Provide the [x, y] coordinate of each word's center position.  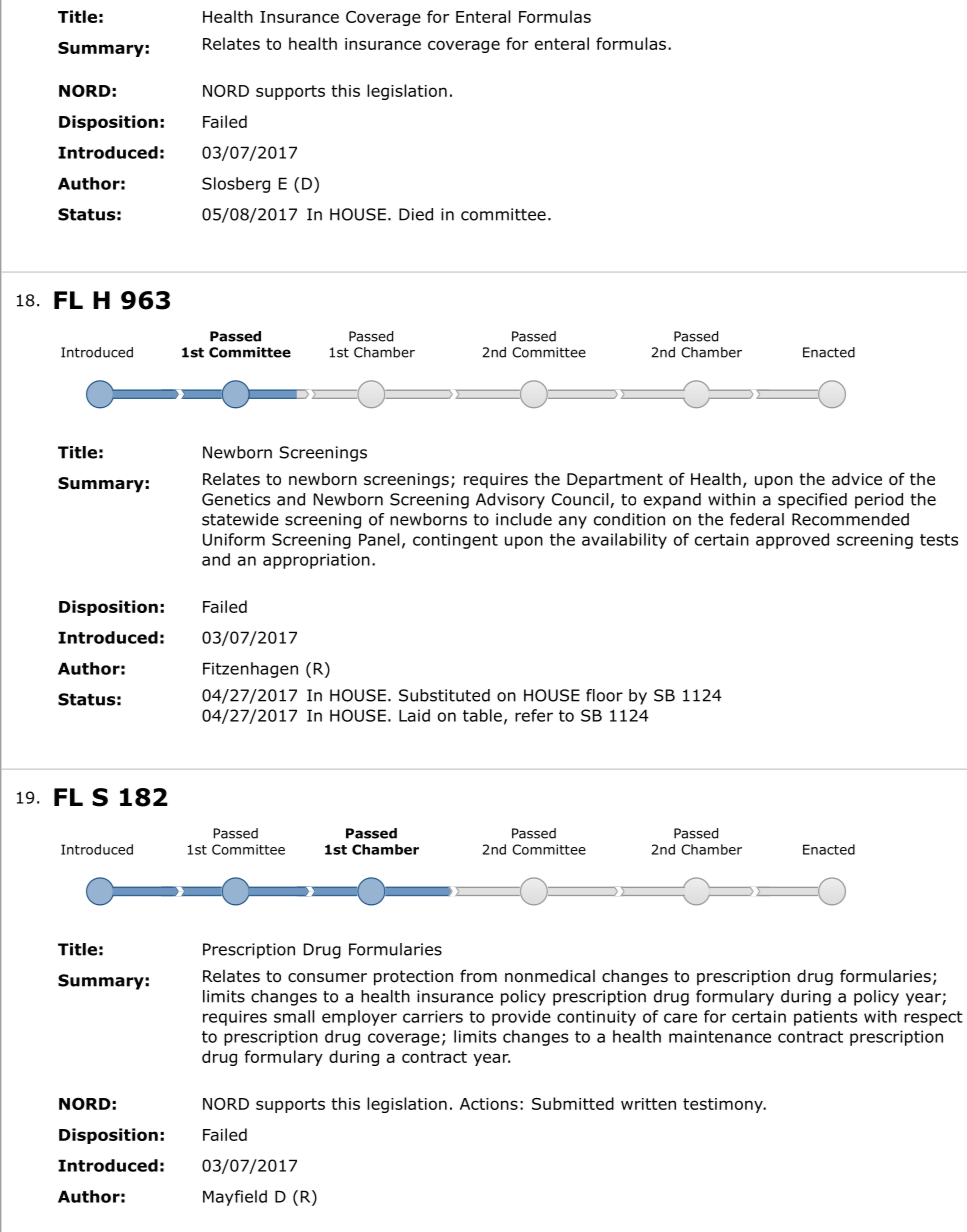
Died [416, 214]
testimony [724, 1105]
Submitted [573, 1103]
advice [857, 479]
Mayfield [235, 1198]
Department [615, 481]
